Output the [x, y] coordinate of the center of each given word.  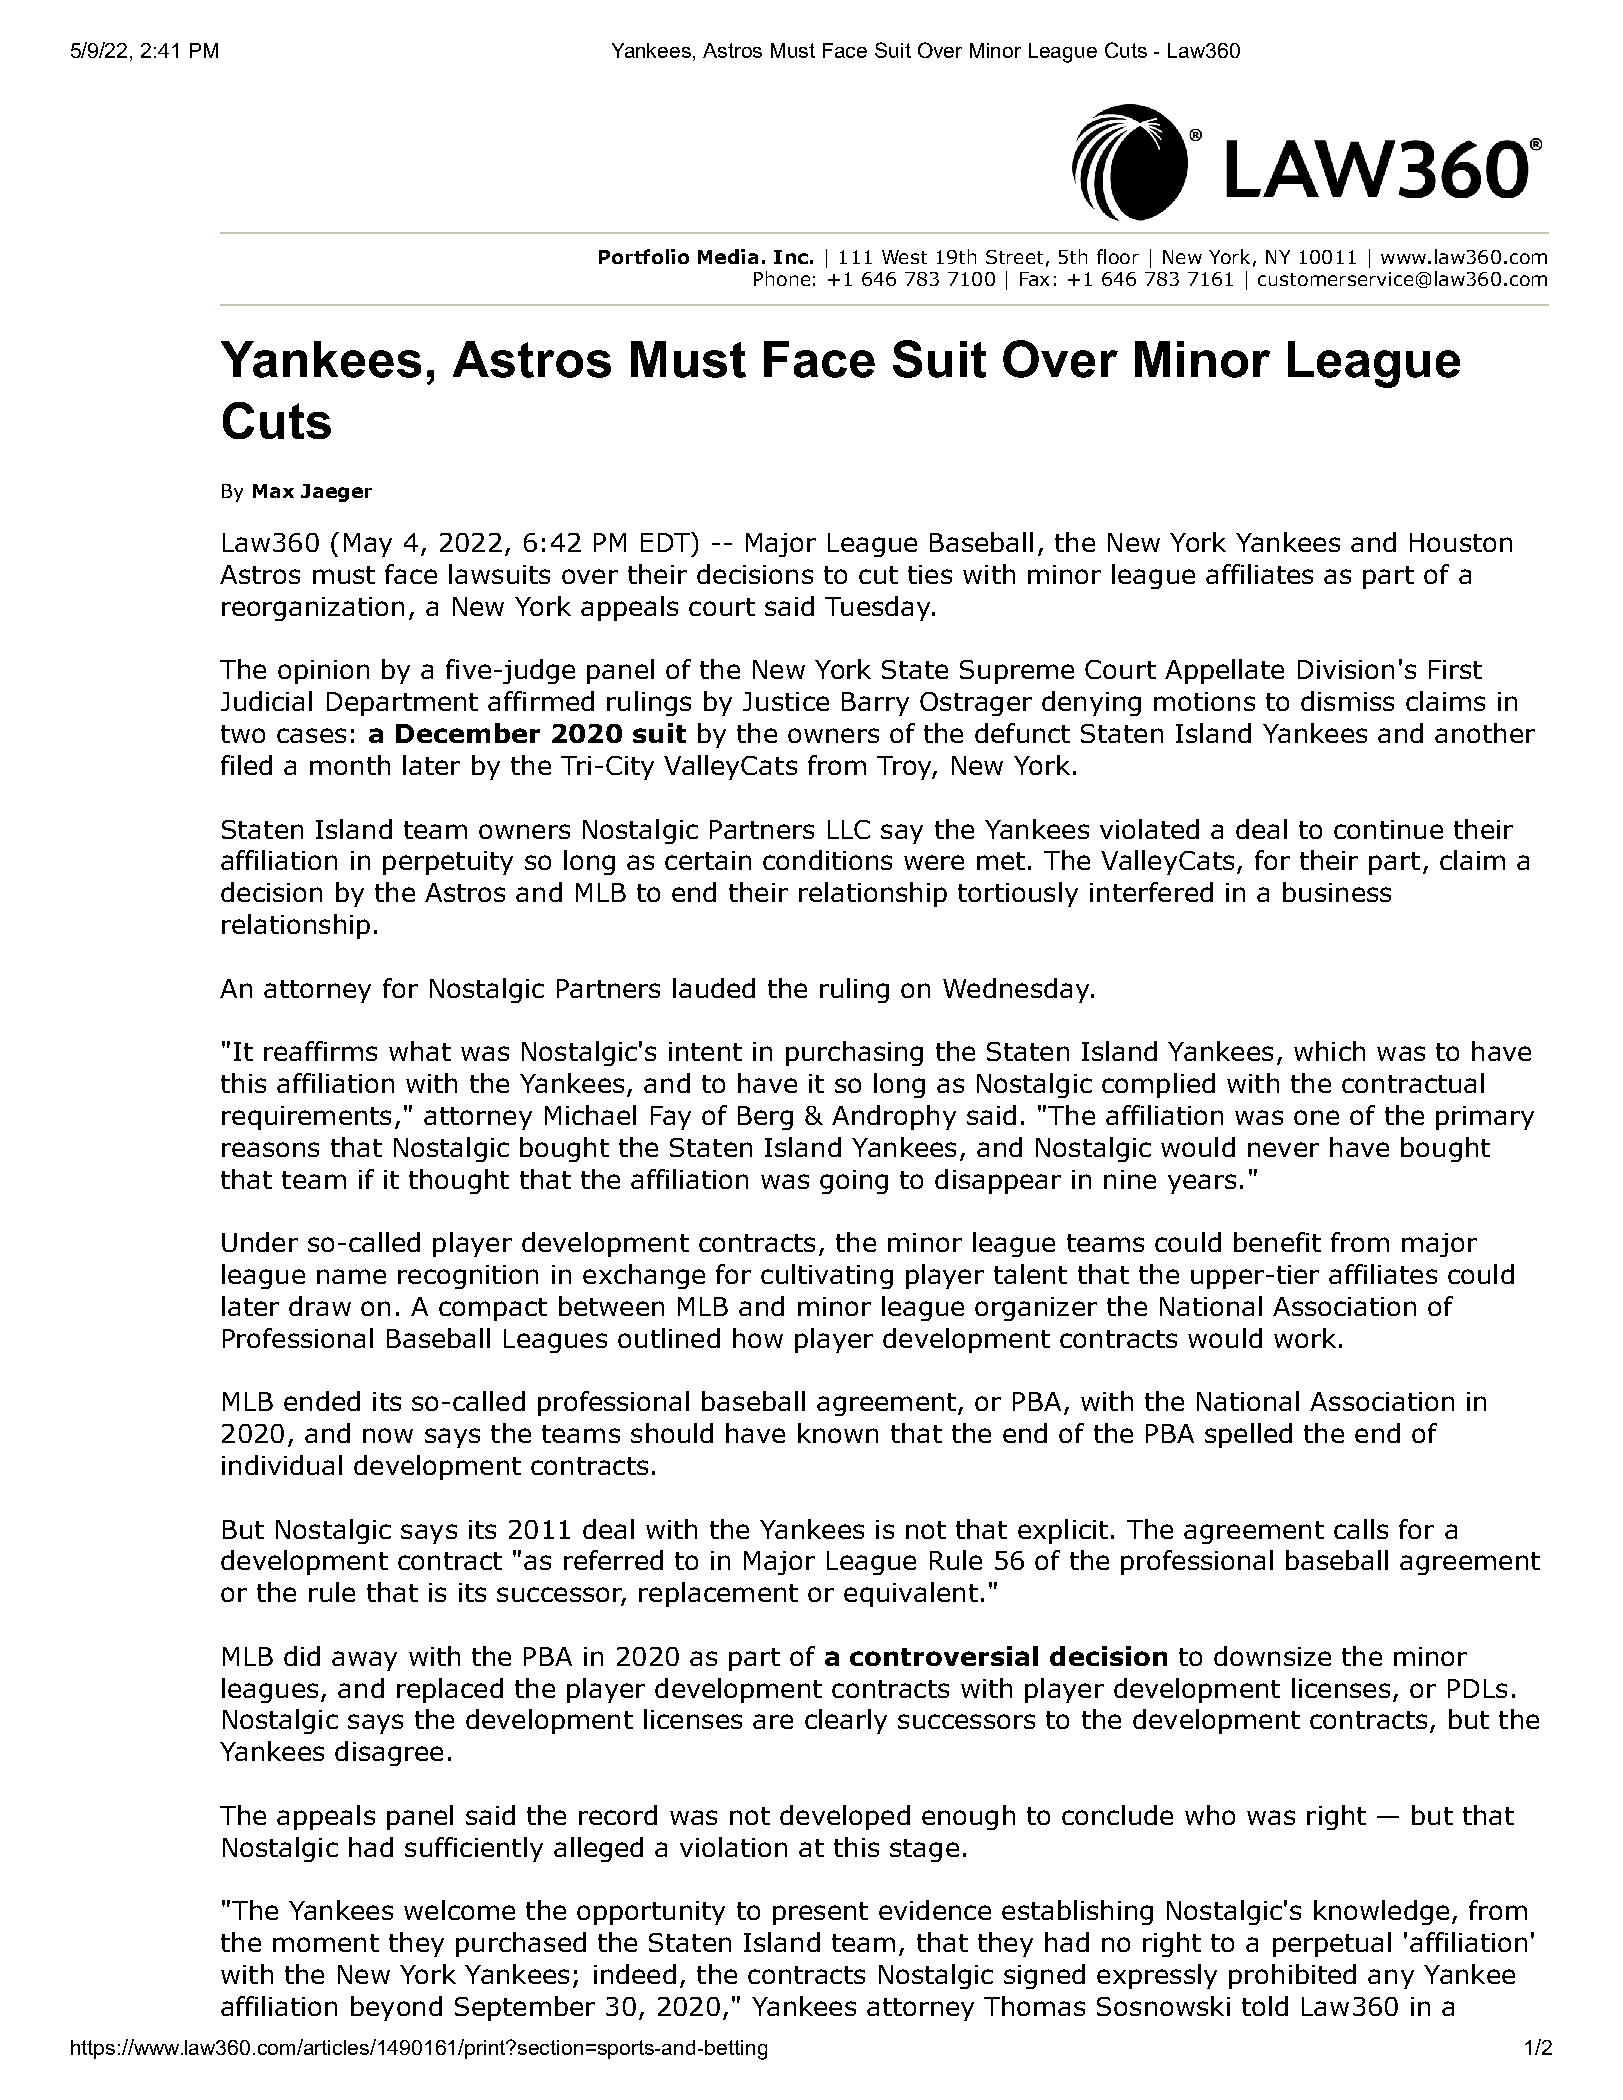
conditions [827, 860]
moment [326, 1943]
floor [1118, 256]
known [838, 1433]
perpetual [1332, 1944]
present [820, 1913]
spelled [1248, 1435]
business [1337, 892]
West [904, 257]
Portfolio [644, 256]
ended [322, 1401]
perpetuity [448, 863]
